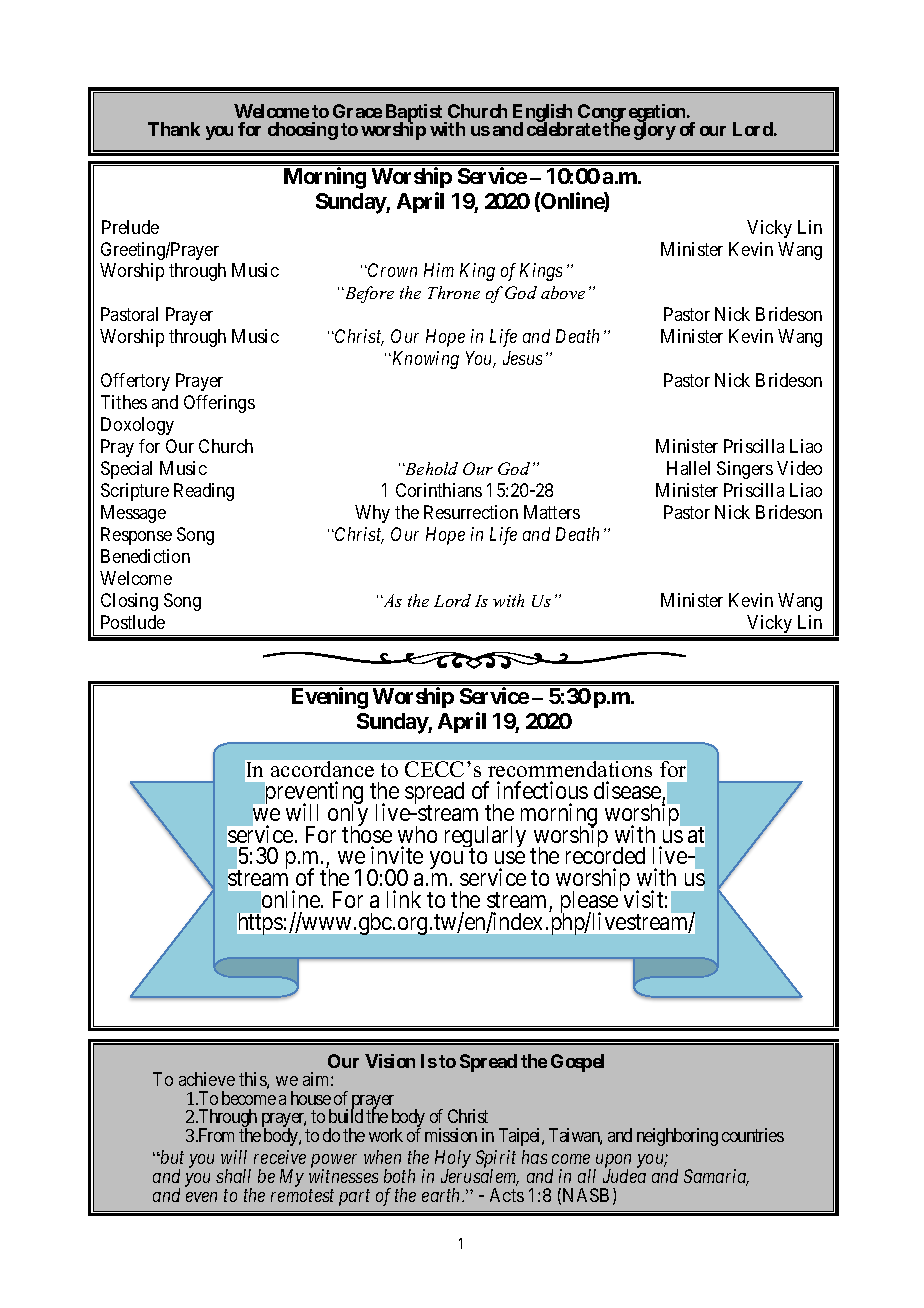 This document has height=1308, width=924. I want to click on disease, so click(627, 790).
